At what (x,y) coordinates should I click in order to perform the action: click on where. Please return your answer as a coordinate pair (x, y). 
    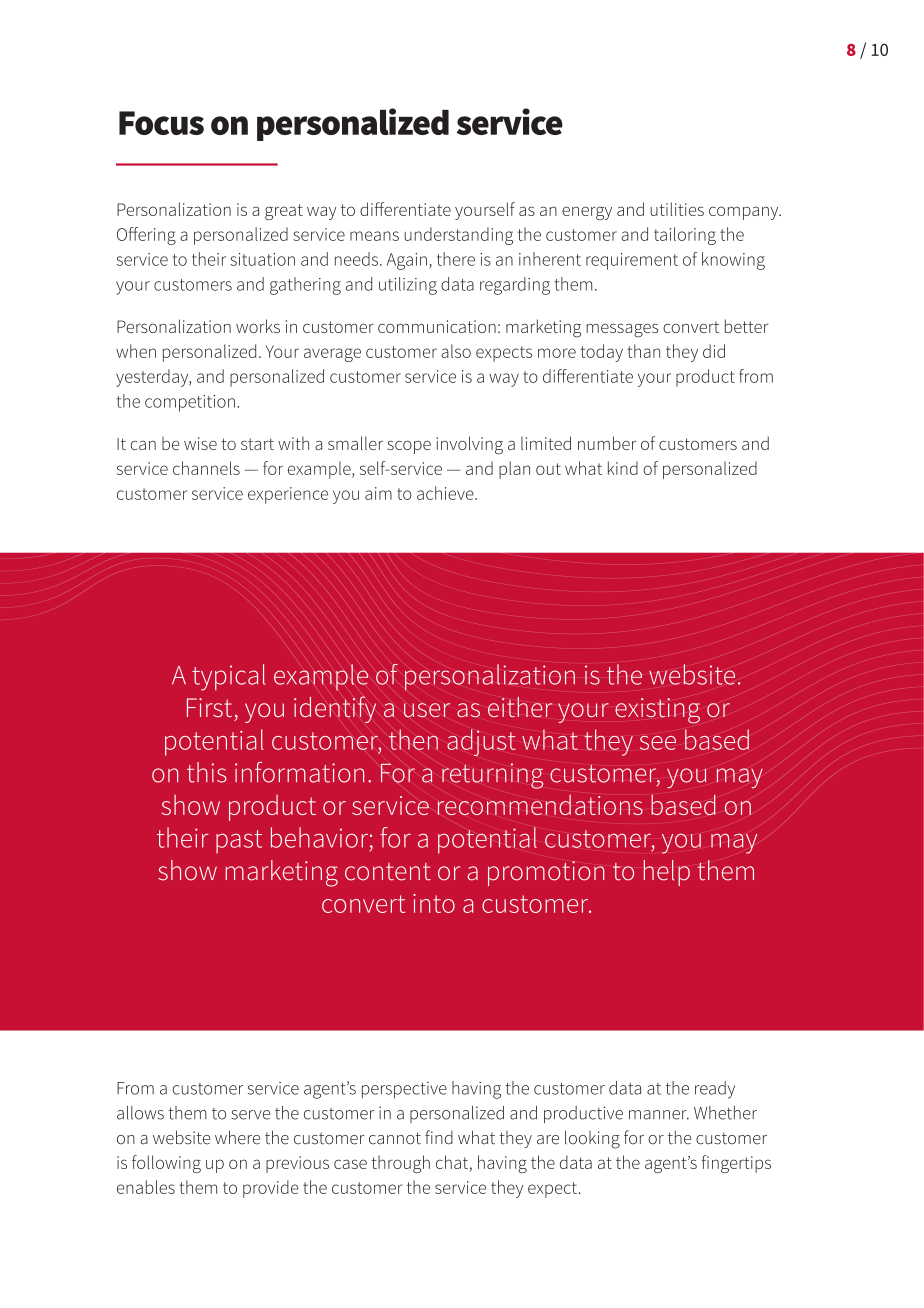
    Looking at the image, I should click on (237, 1137).
